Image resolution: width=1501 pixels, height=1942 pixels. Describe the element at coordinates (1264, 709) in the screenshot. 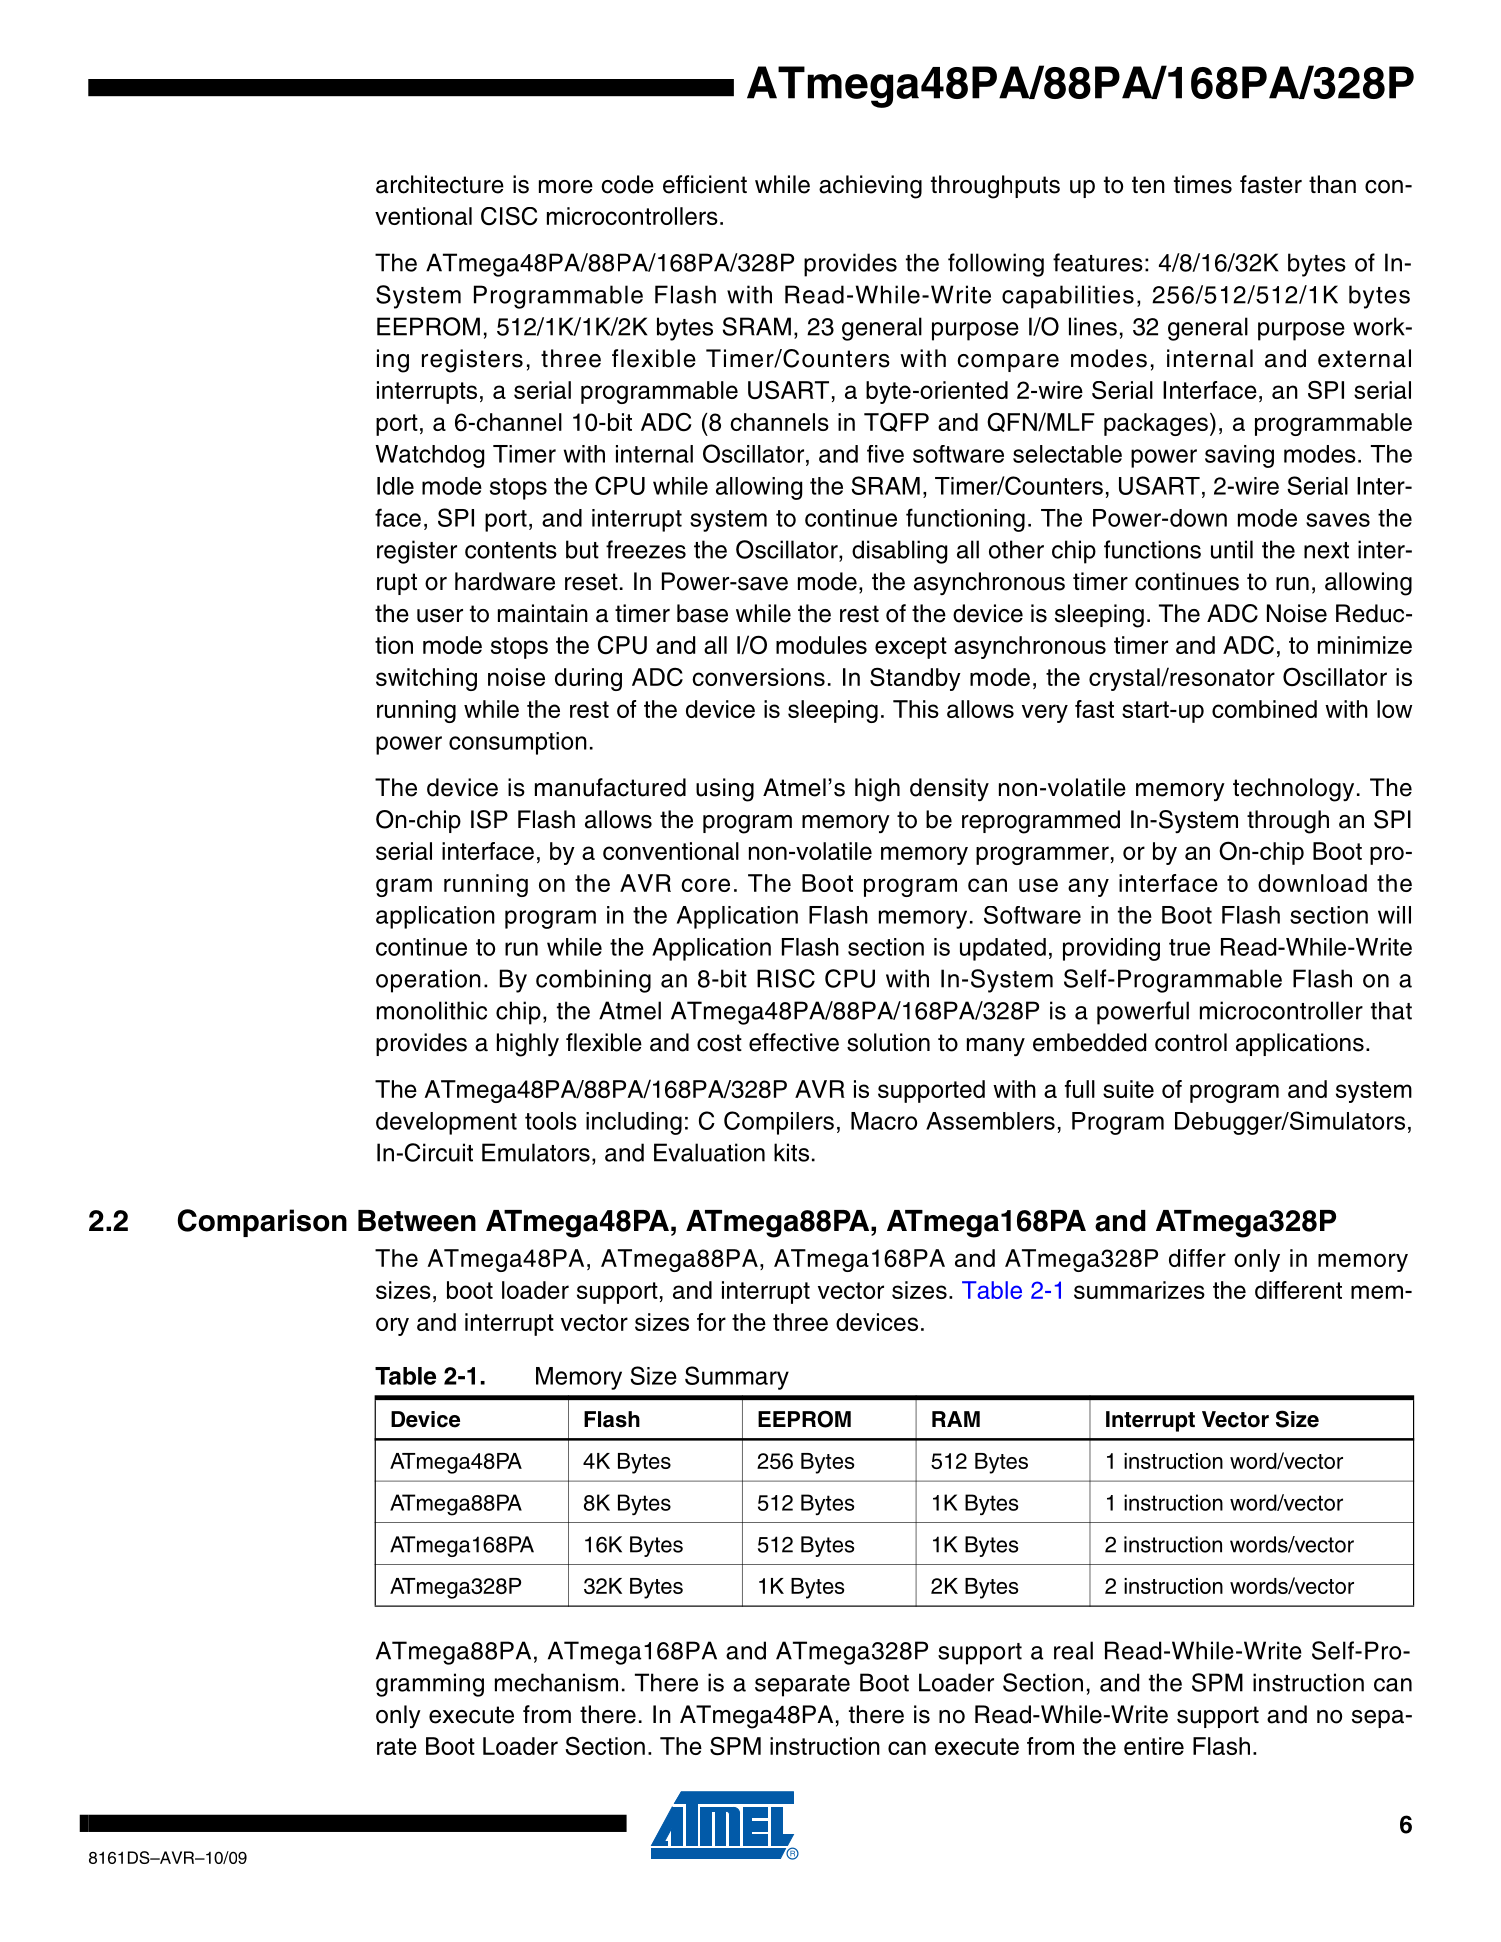

I see `combined` at that location.
